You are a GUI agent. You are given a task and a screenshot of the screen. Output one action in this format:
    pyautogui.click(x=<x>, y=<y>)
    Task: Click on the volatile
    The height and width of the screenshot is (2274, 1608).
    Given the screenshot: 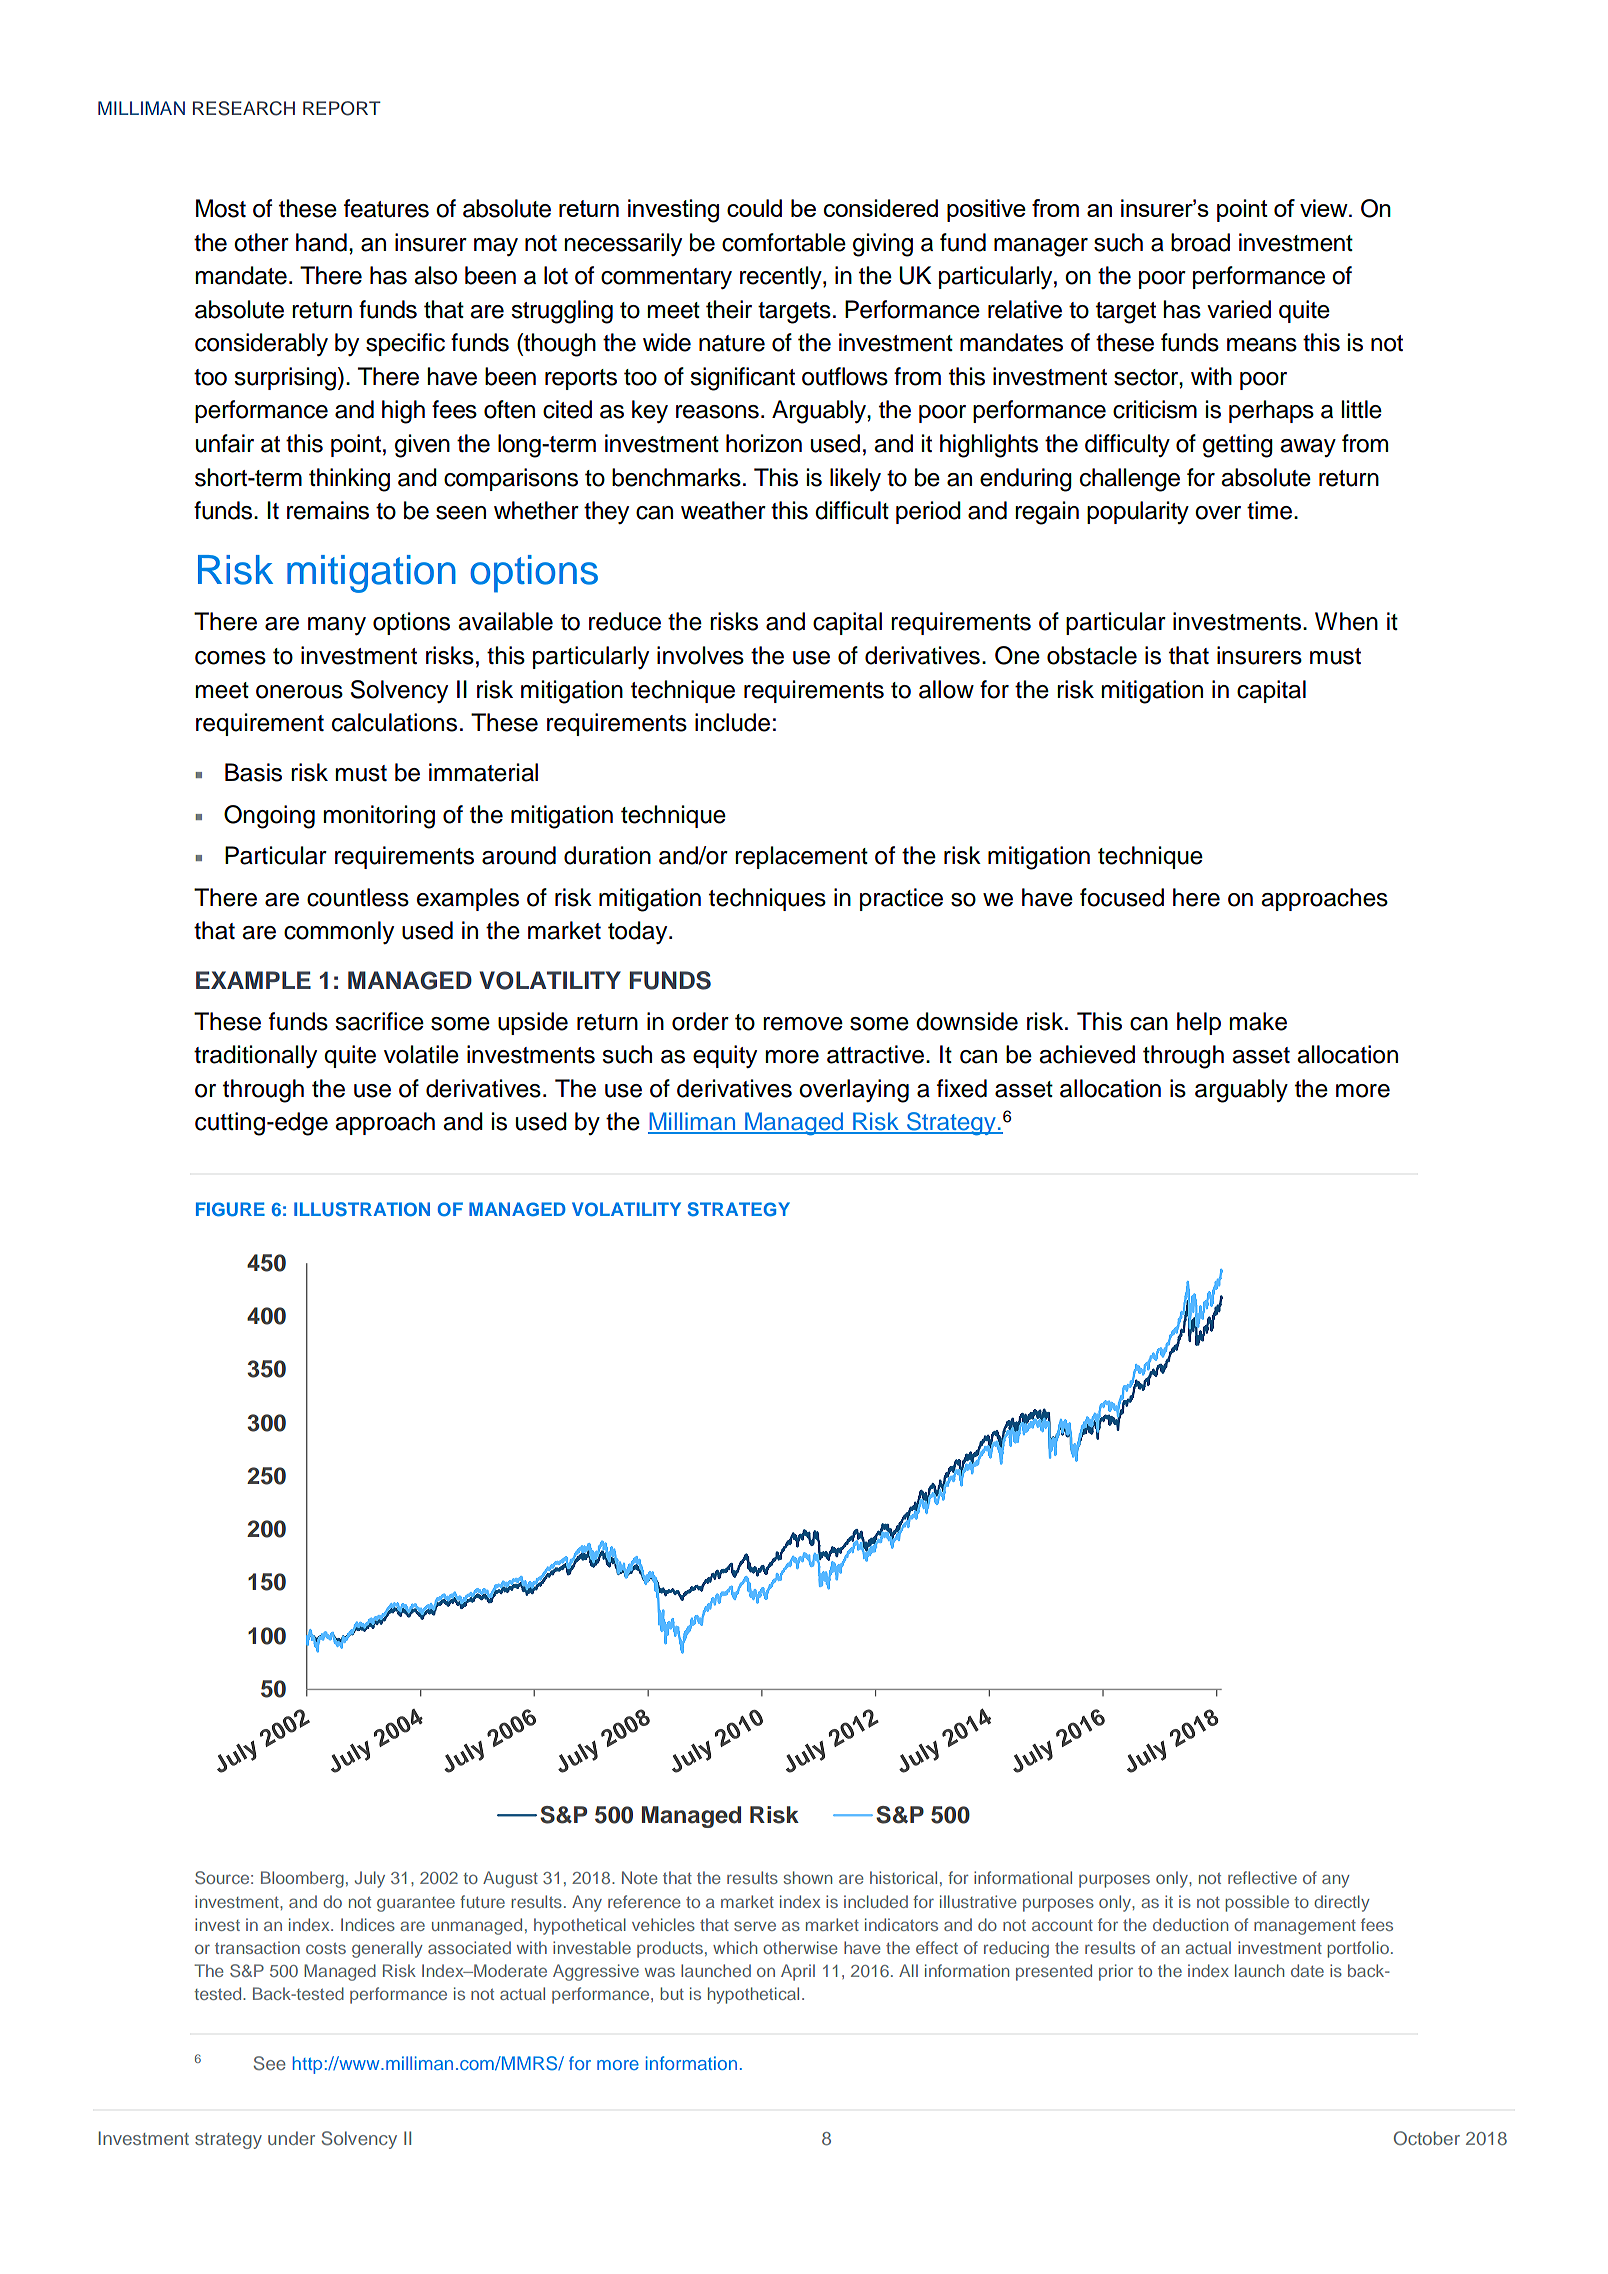 What is the action you would take?
    pyautogui.click(x=421, y=1054)
